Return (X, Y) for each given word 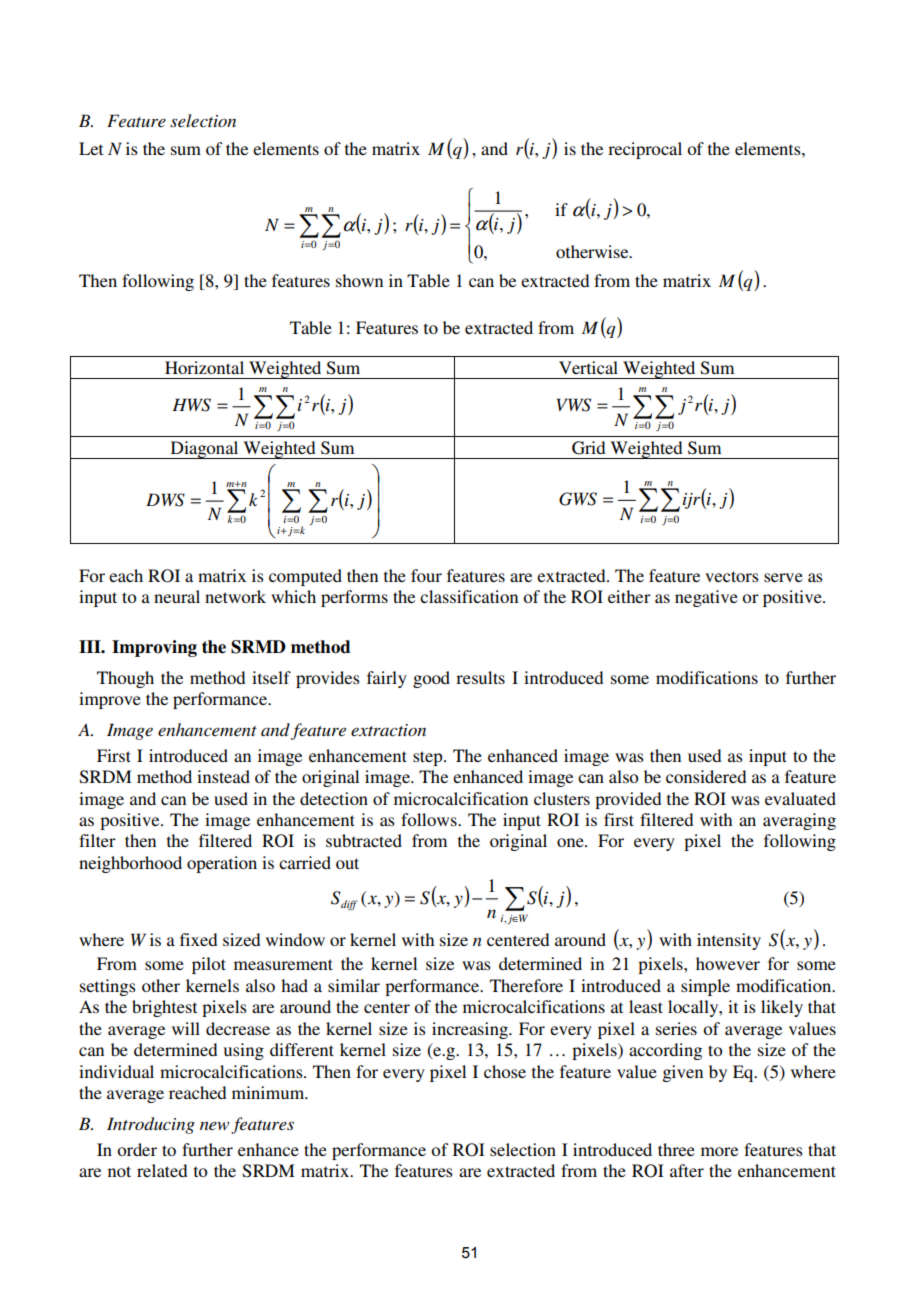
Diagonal (204, 450)
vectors (732, 576)
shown (359, 280)
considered (706, 776)
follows (430, 819)
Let (91, 148)
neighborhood (130, 864)
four (426, 575)
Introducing (151, 1125)
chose (505, 1071)
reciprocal (645, 150)
